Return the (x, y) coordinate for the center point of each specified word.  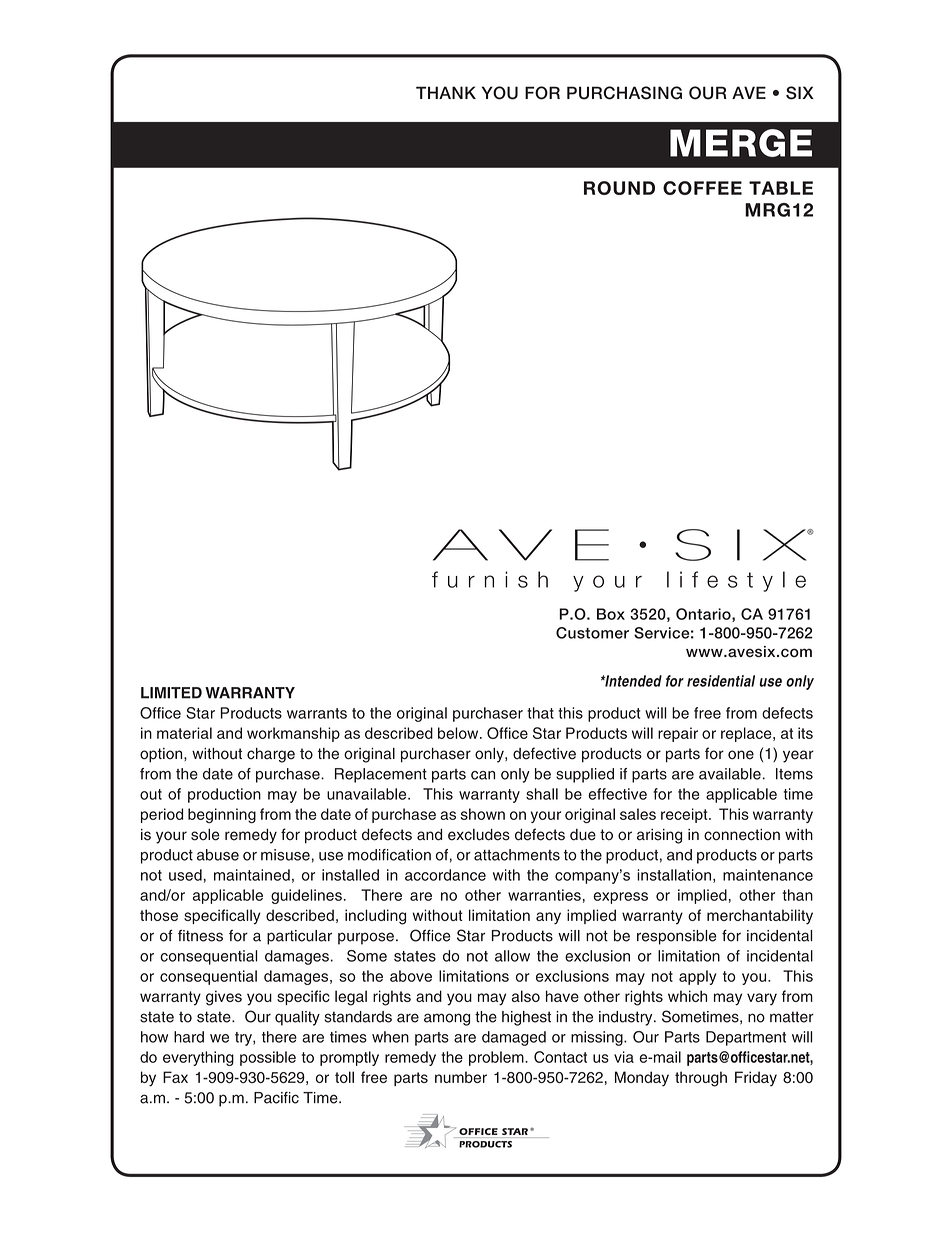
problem (497, 1058)
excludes (479, 835)
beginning (222, 815)
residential (721, 681)
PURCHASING (624, 93)
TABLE (781, 188)
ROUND (619, 188)
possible (268, 1058)
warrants (317, 713)
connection (742, 835)
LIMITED (171, 693)
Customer (592, 633)
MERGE (741, 143)
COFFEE (702, 188)
